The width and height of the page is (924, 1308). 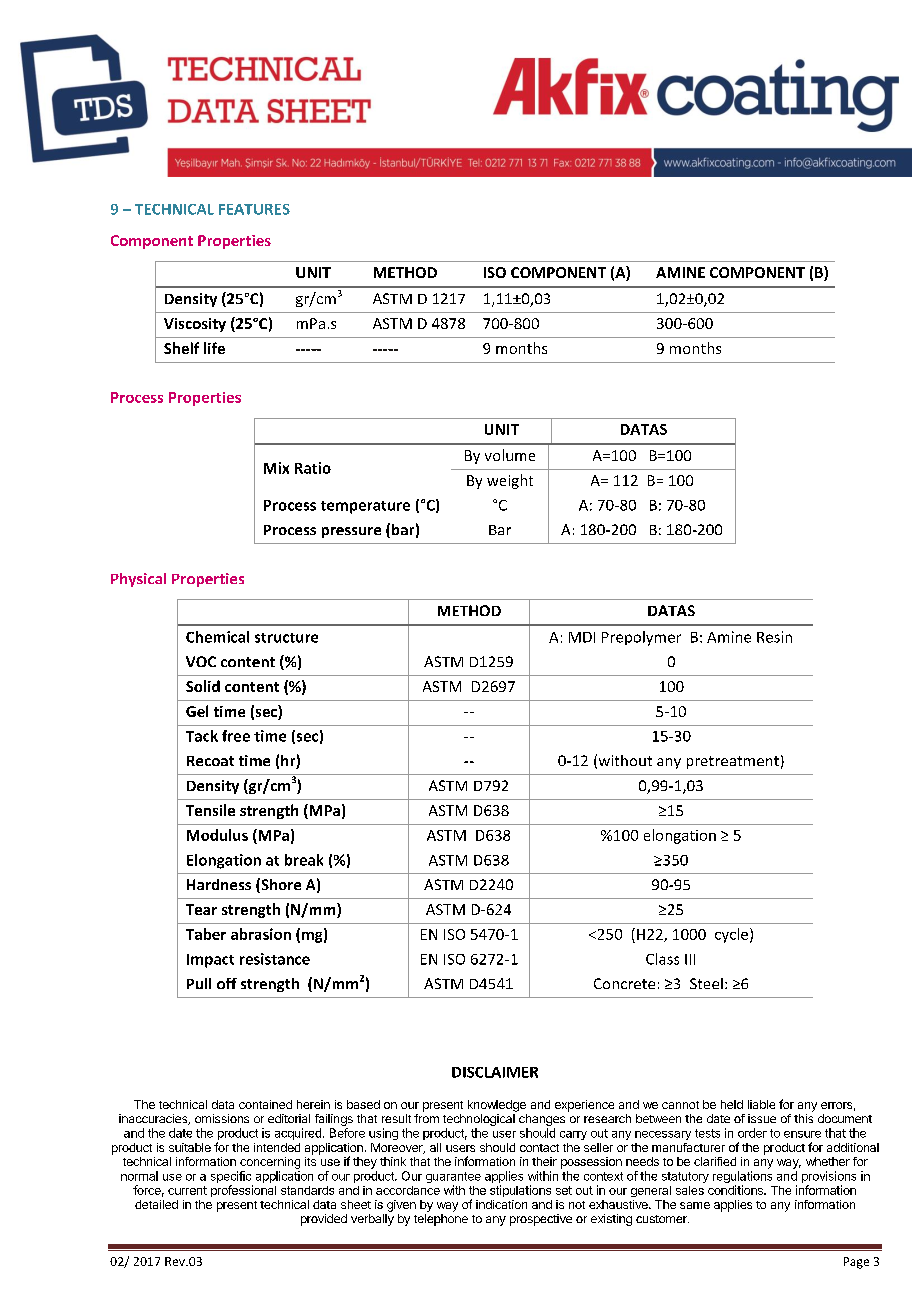 What do you see at coordinates (254, 209) in the page?
I see `FEATURES` at bounding box center [254, 209].
